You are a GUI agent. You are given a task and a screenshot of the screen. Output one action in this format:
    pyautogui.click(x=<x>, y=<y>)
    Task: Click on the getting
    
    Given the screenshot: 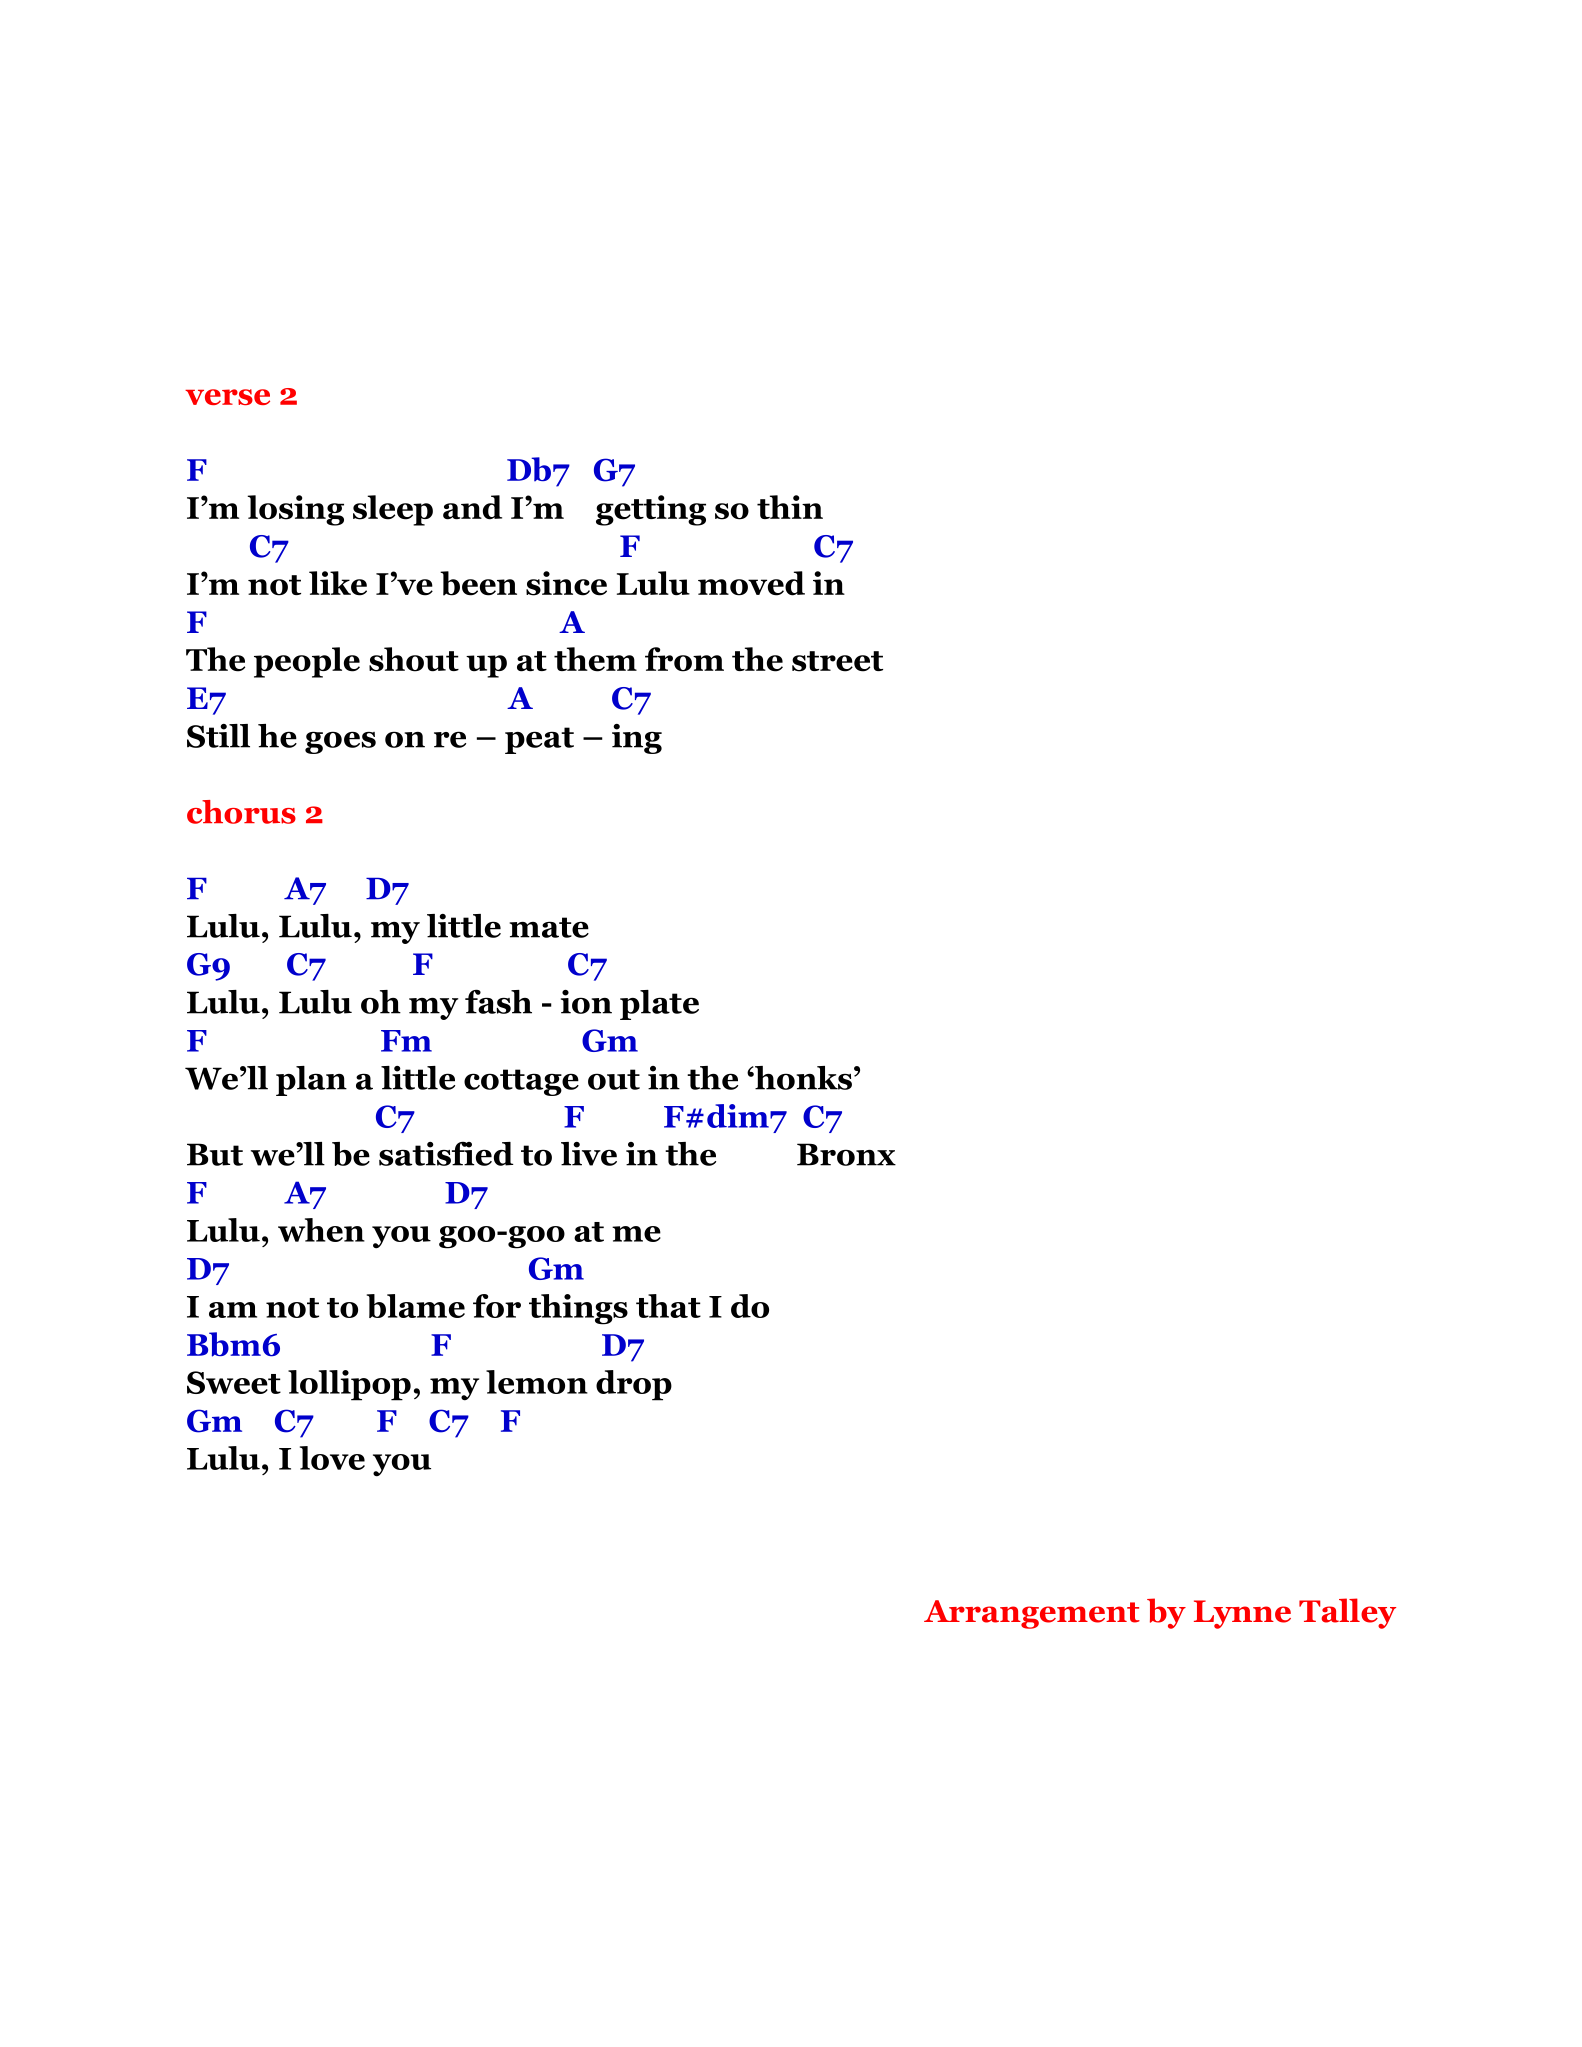 What is the action you would take?
    pyautogui.click(x=651, y=510)
